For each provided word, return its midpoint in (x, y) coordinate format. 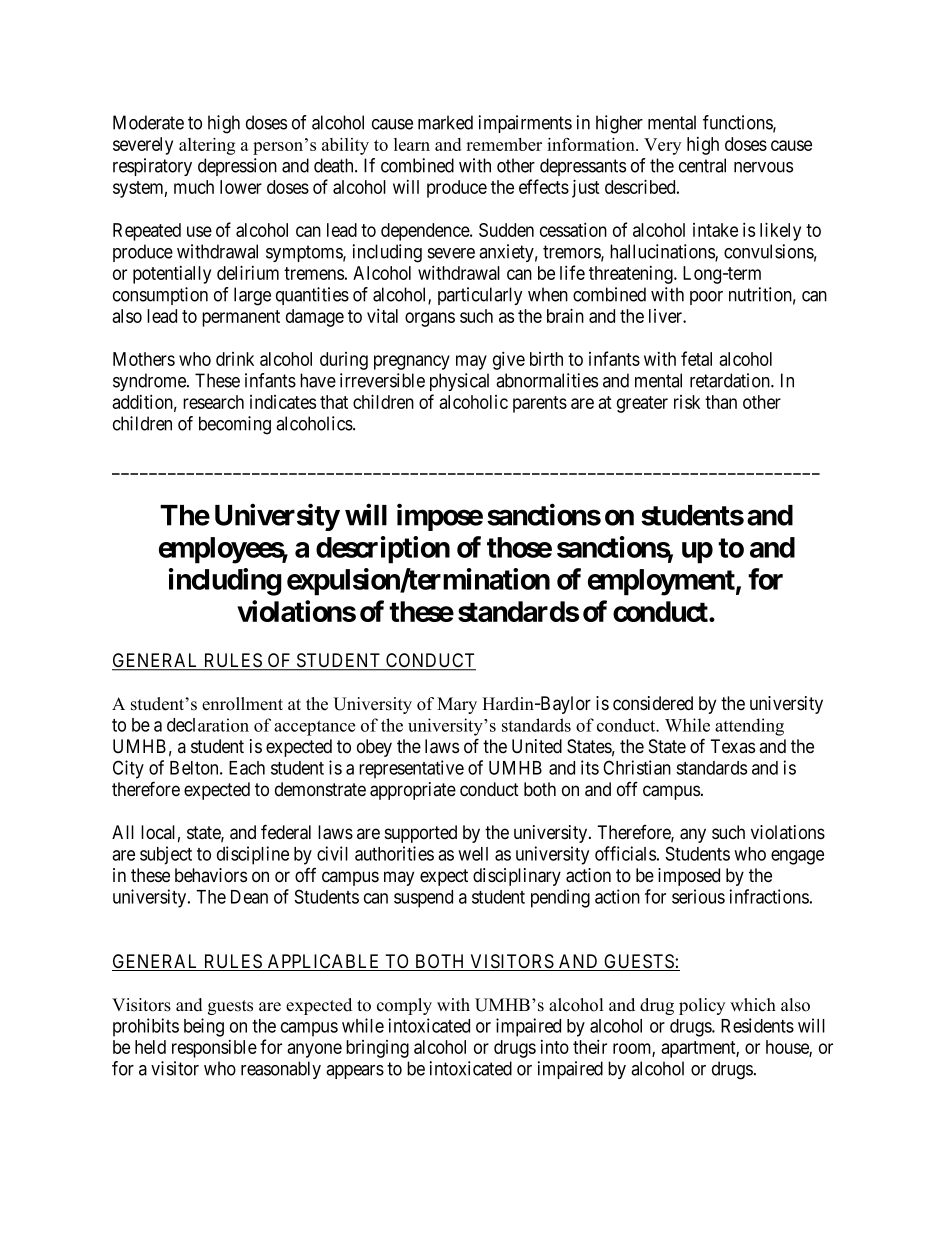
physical (459, 382)
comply (404, 1006)
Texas (732, 746)
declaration (208, 725)
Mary (457, 705)
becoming (235, 425)
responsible (214, 1049)
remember (504, 144)
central (702, 165)
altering (207, 146)
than (721, 402)
